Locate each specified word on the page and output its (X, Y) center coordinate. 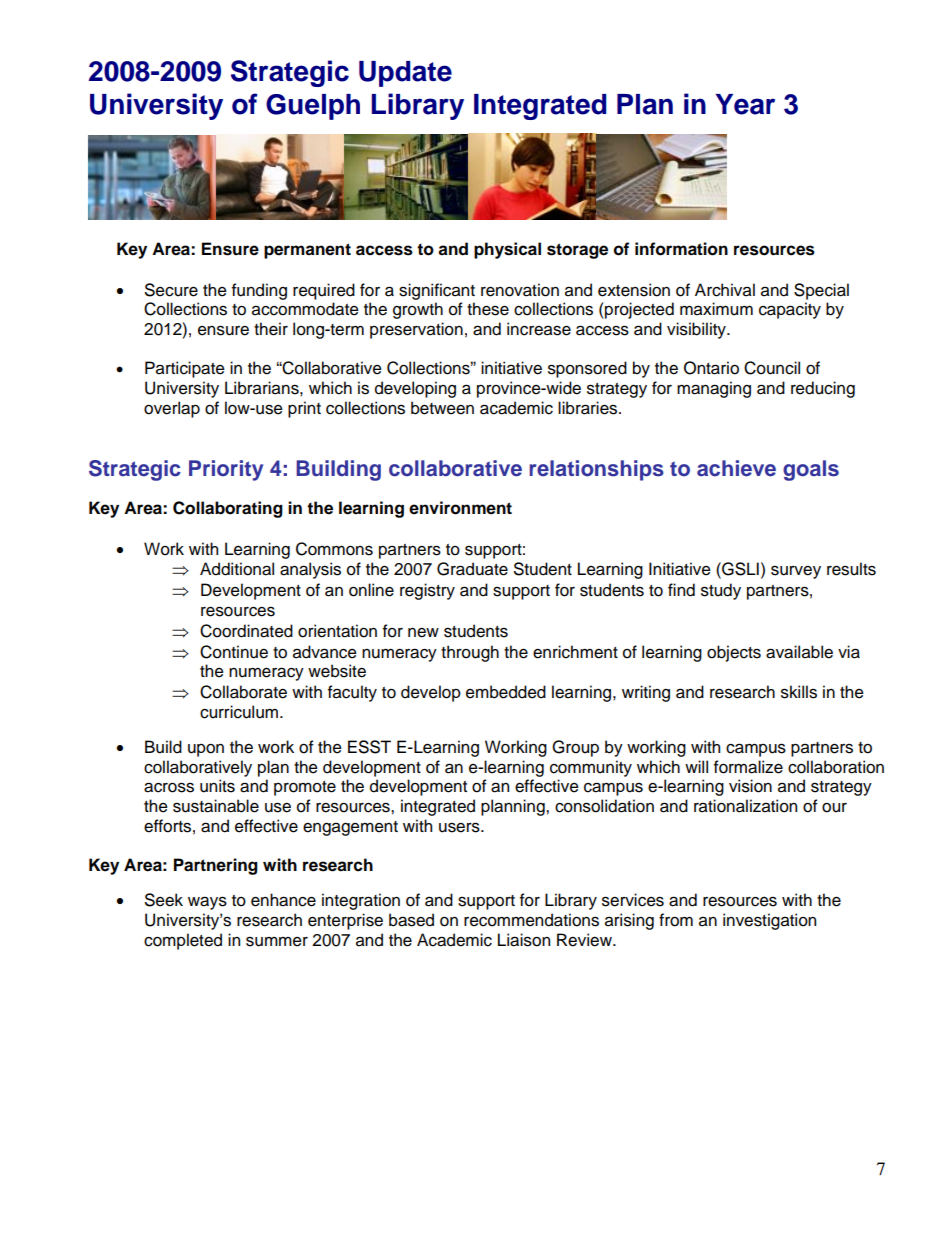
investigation (769, 921)
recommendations (531, 920)
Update (405, 74)
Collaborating (228, 509)
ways (207, 903)
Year (745, 104)
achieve (736, 468)
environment (460, 508)
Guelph (313, 107)
